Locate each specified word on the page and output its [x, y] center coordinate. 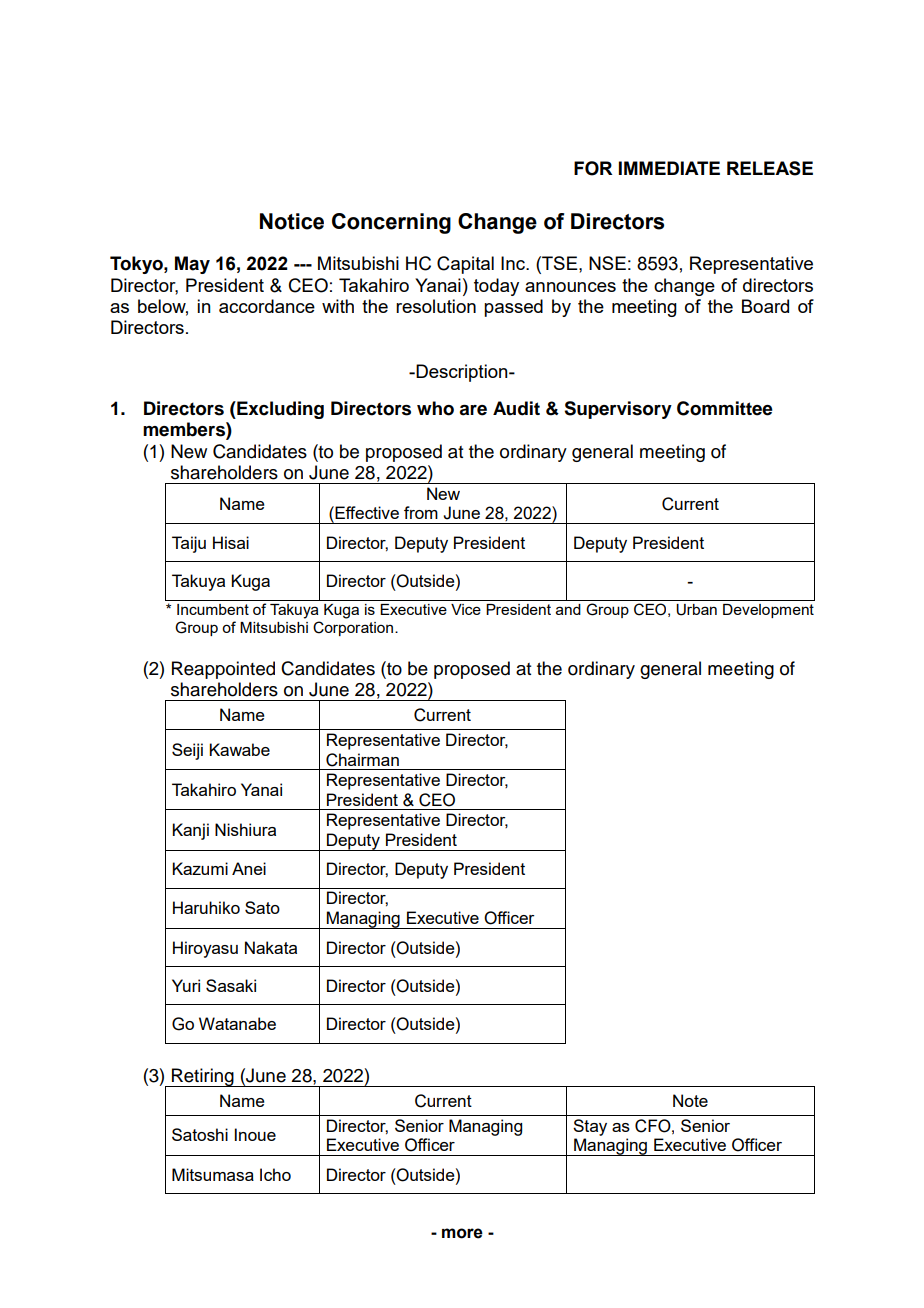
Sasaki [231, 985]
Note [690, 1100]
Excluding [279, 410]
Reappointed [223, 670]
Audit [516, 408]
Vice [466, 609]
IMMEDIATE [669, 168]
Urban [696, 610]
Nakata [271, 947]
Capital [465, 265]
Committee [725, 408]
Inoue [255, 1134]
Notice [292, 221]
